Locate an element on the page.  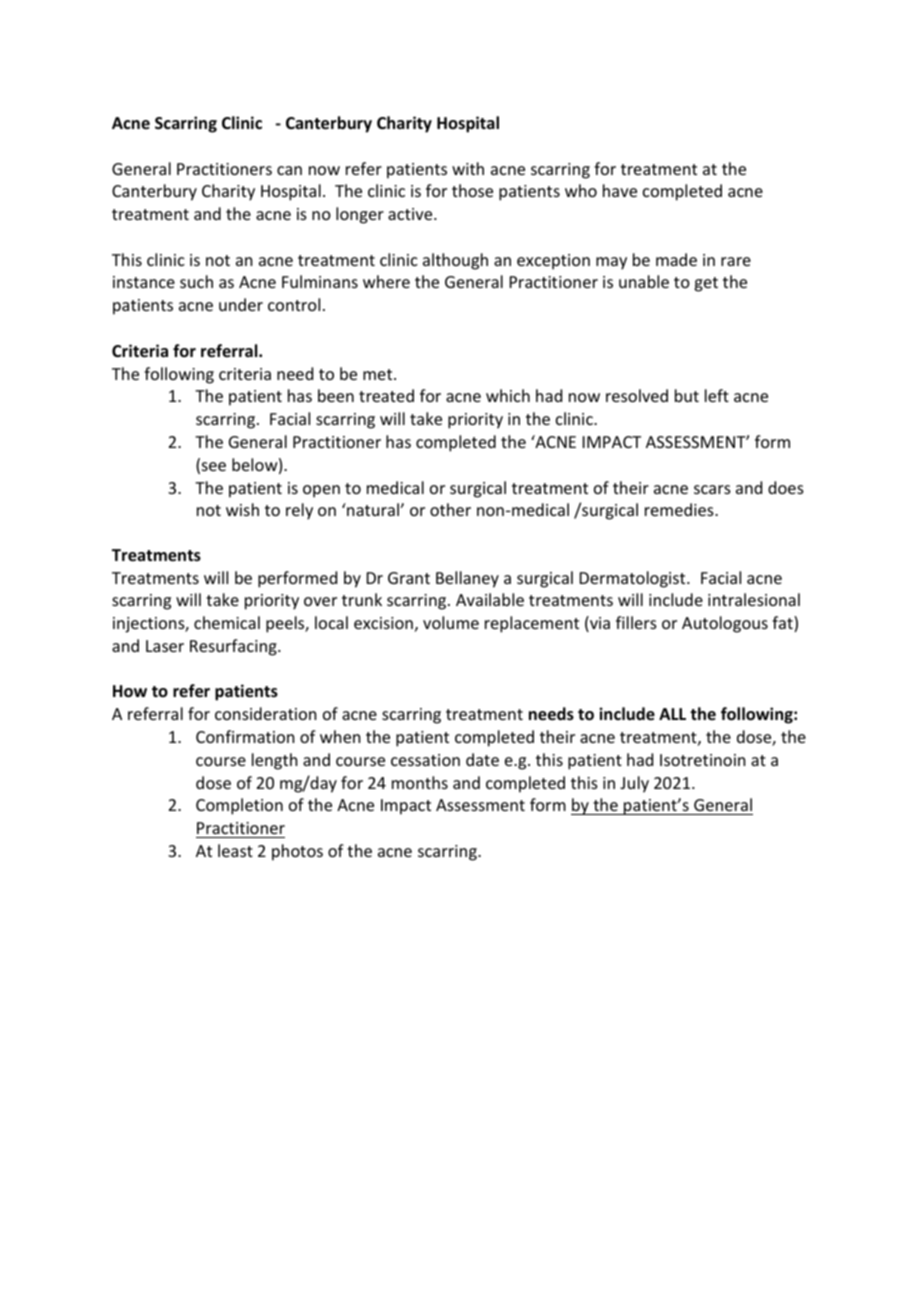
remedies is located at coordinates (680, 509).
